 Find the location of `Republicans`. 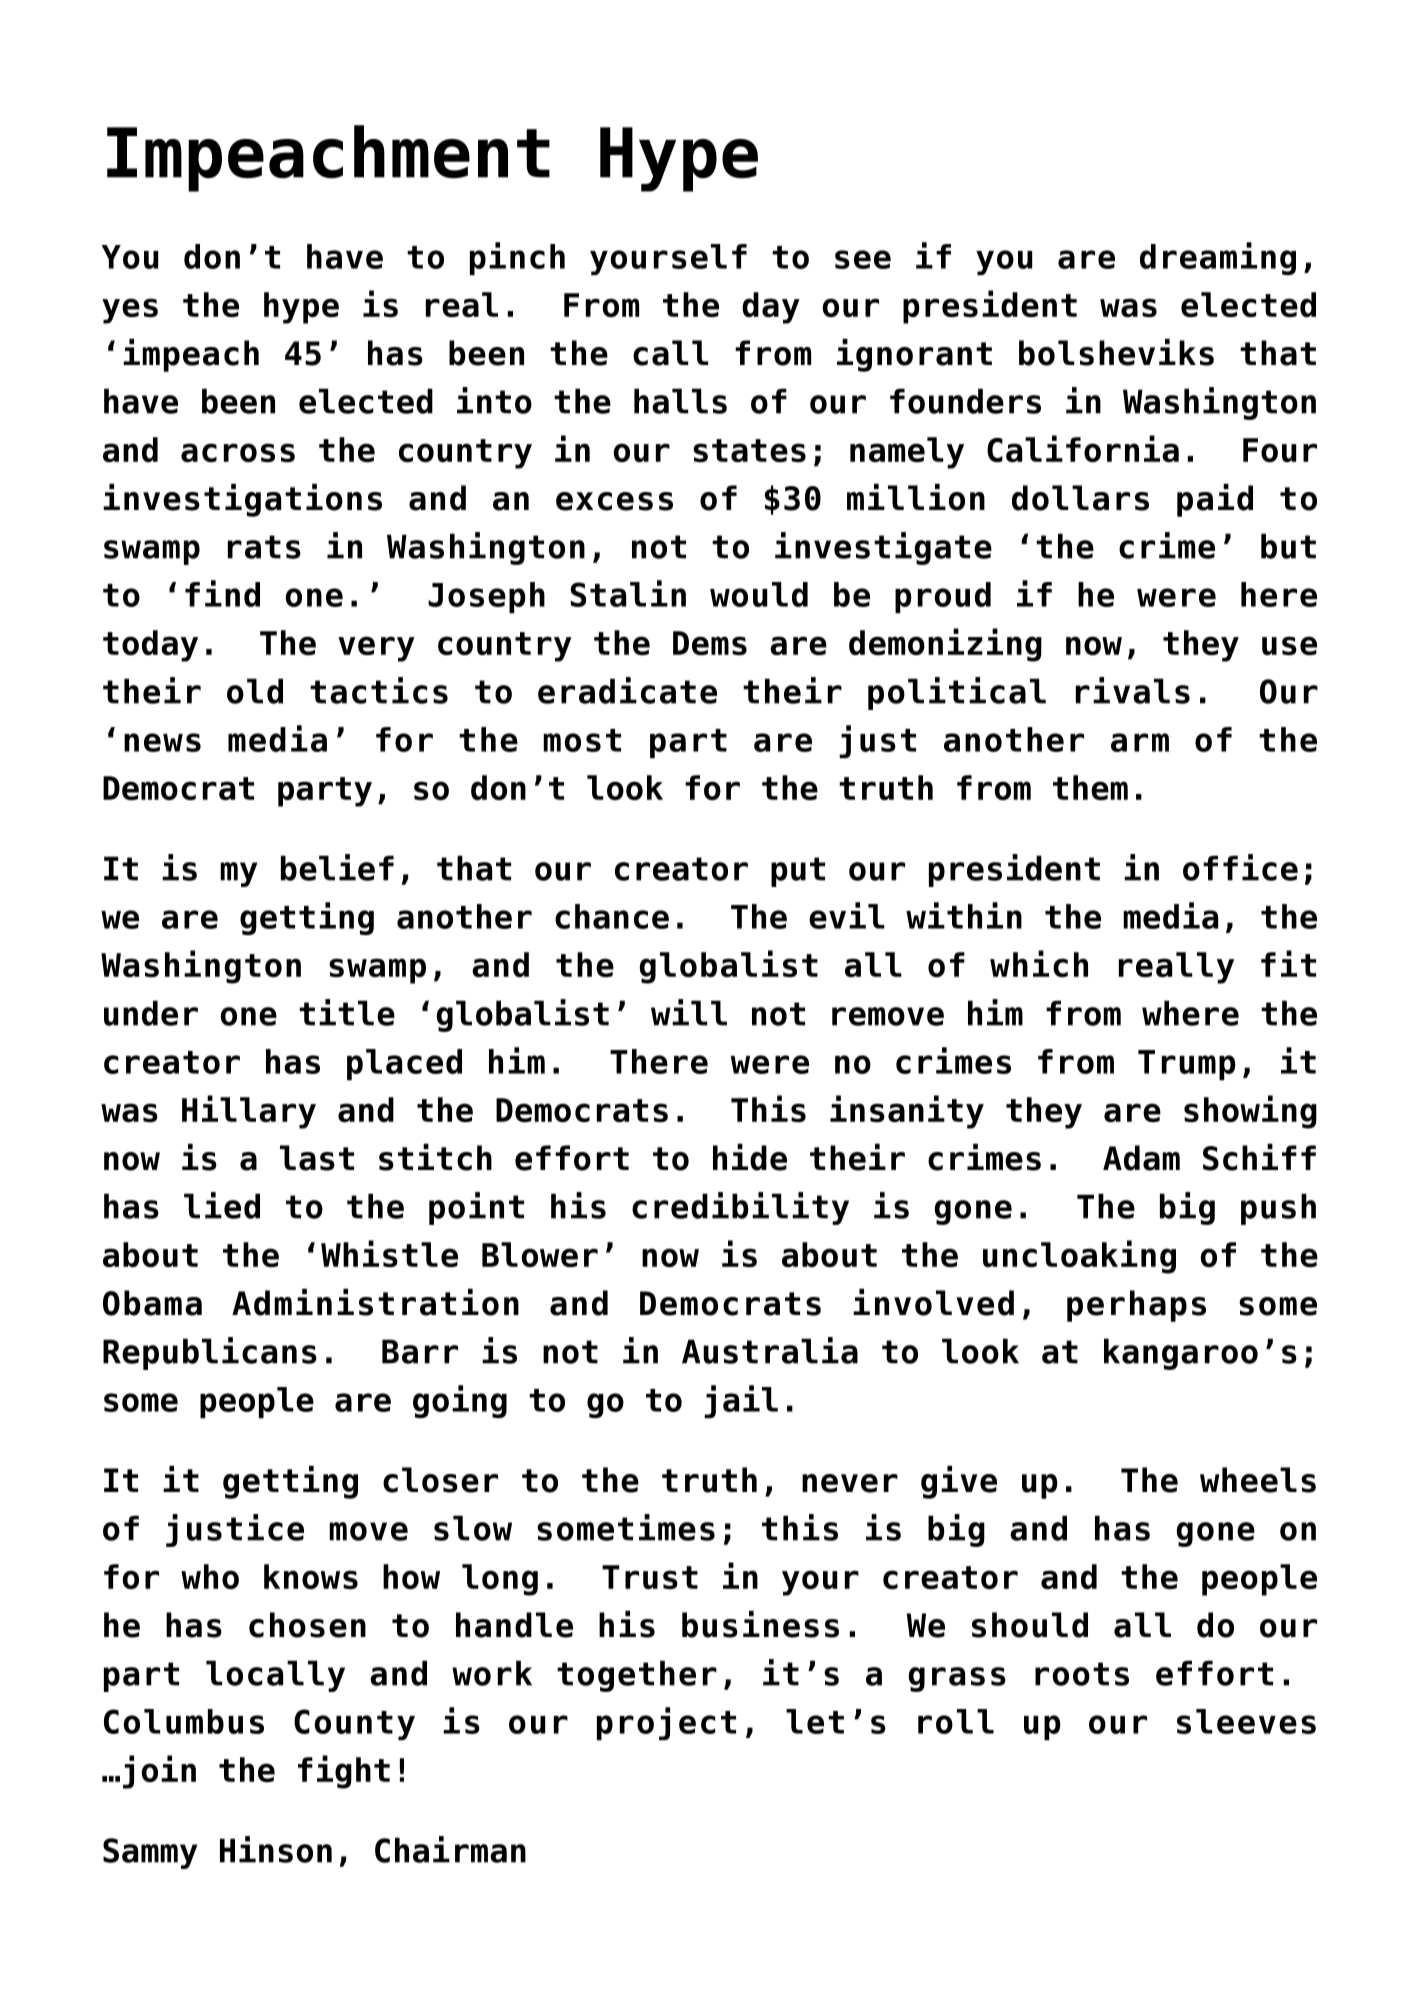

Republicans is located at coordinates (210, 1353).
